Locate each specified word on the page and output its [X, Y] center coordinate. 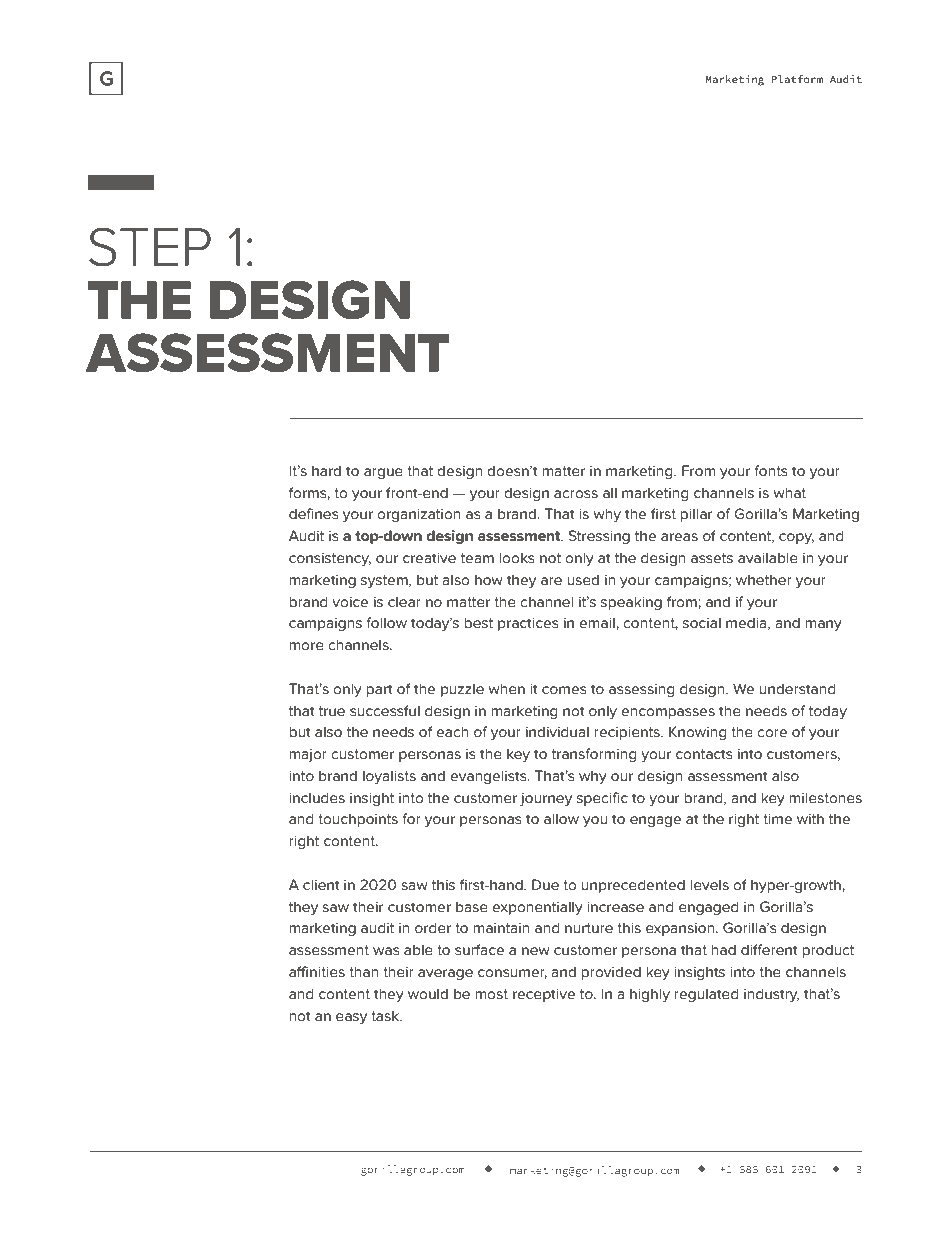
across [576, 494]
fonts [771, 470]
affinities [317, 971]
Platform [797, 79]
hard [326, 470]
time [777, 818]
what [789, 492]
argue [383, 473]
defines [314, 513]
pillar [696, 515]
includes [317, 797]
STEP [150, 247]
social [702, 622]
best [478, 622]
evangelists [489, 777]
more [306, 646]
